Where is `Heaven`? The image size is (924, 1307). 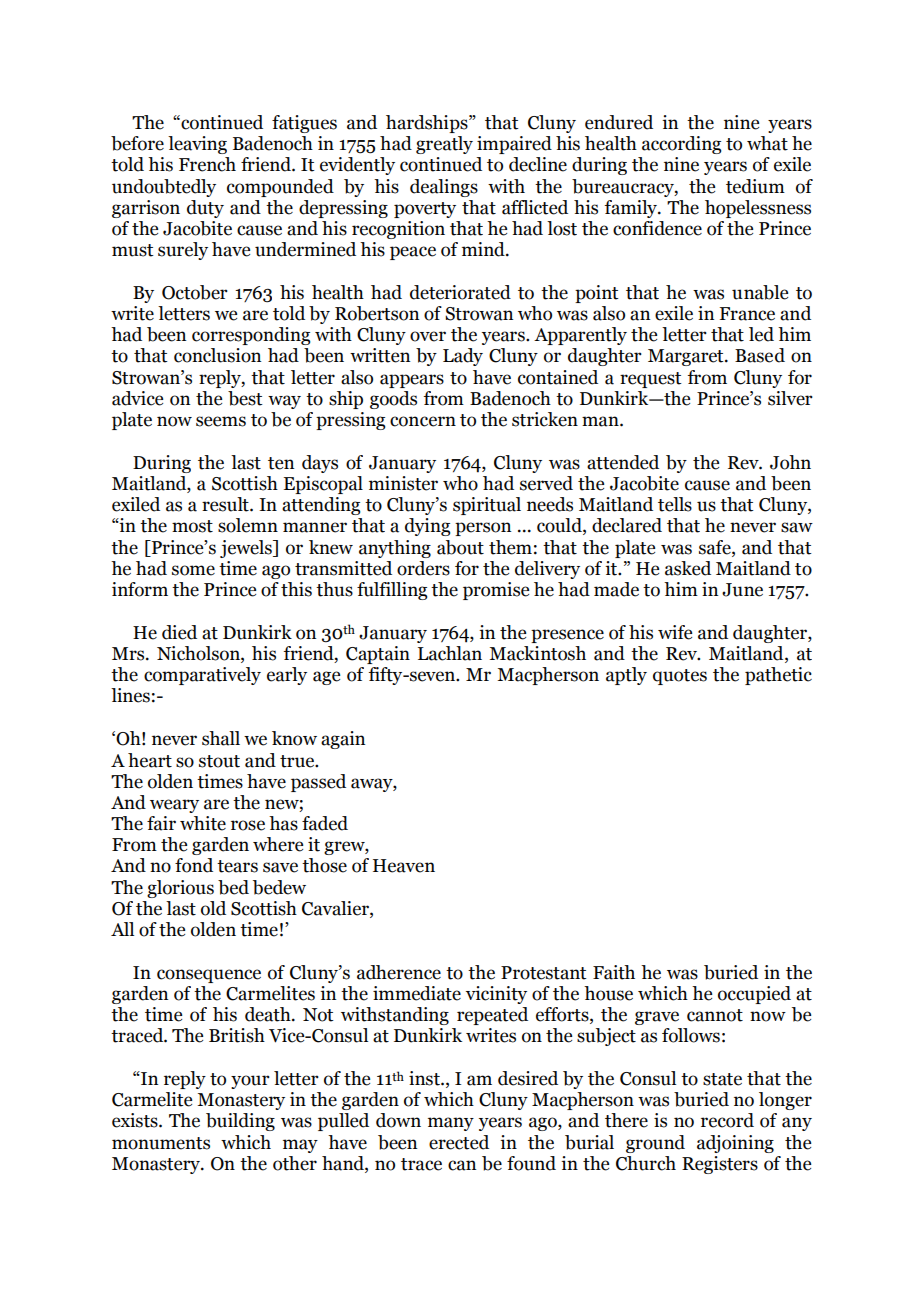
Heaven is located at coordinates (404, 866).
